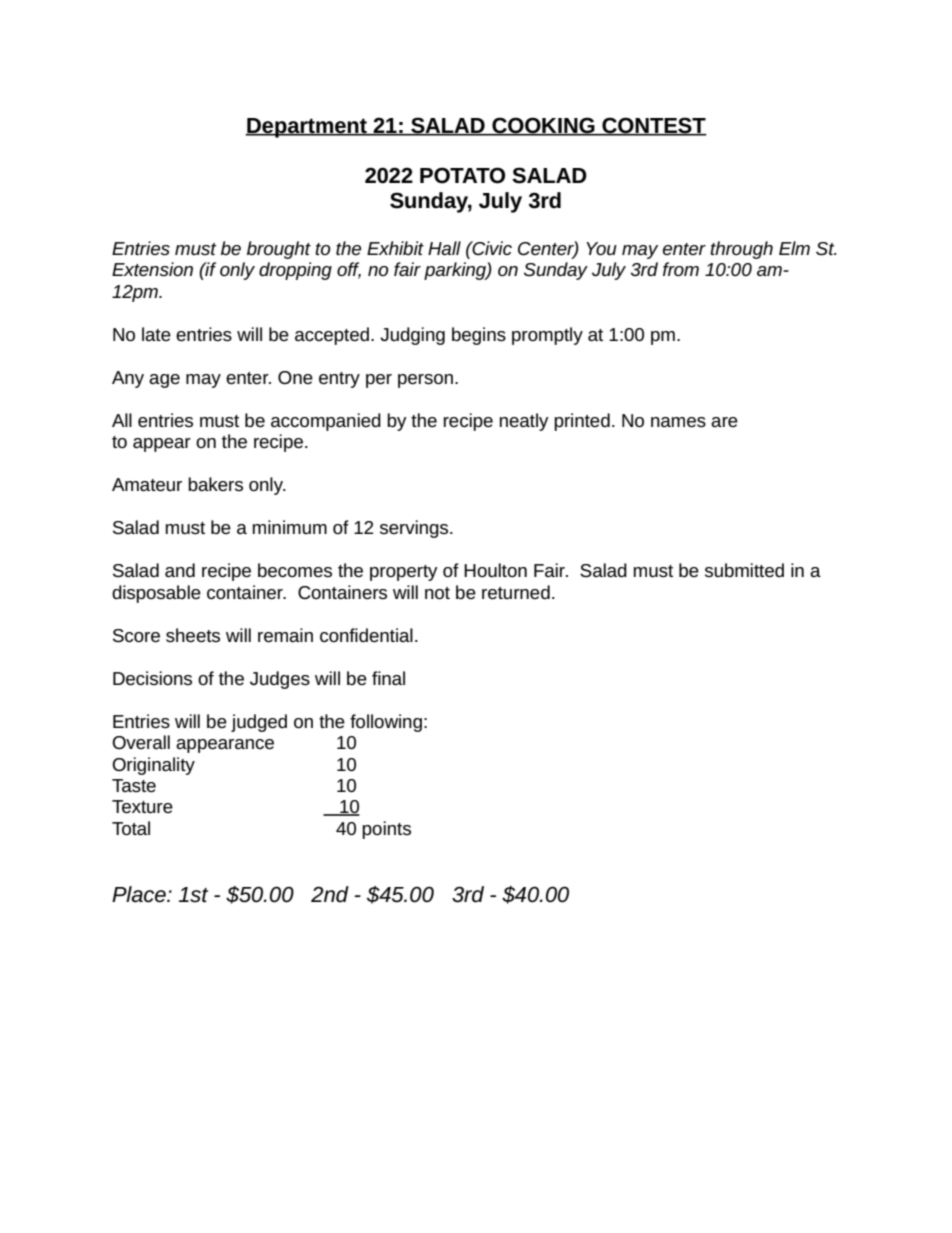  I want to click on begins, so click(479, 336).
